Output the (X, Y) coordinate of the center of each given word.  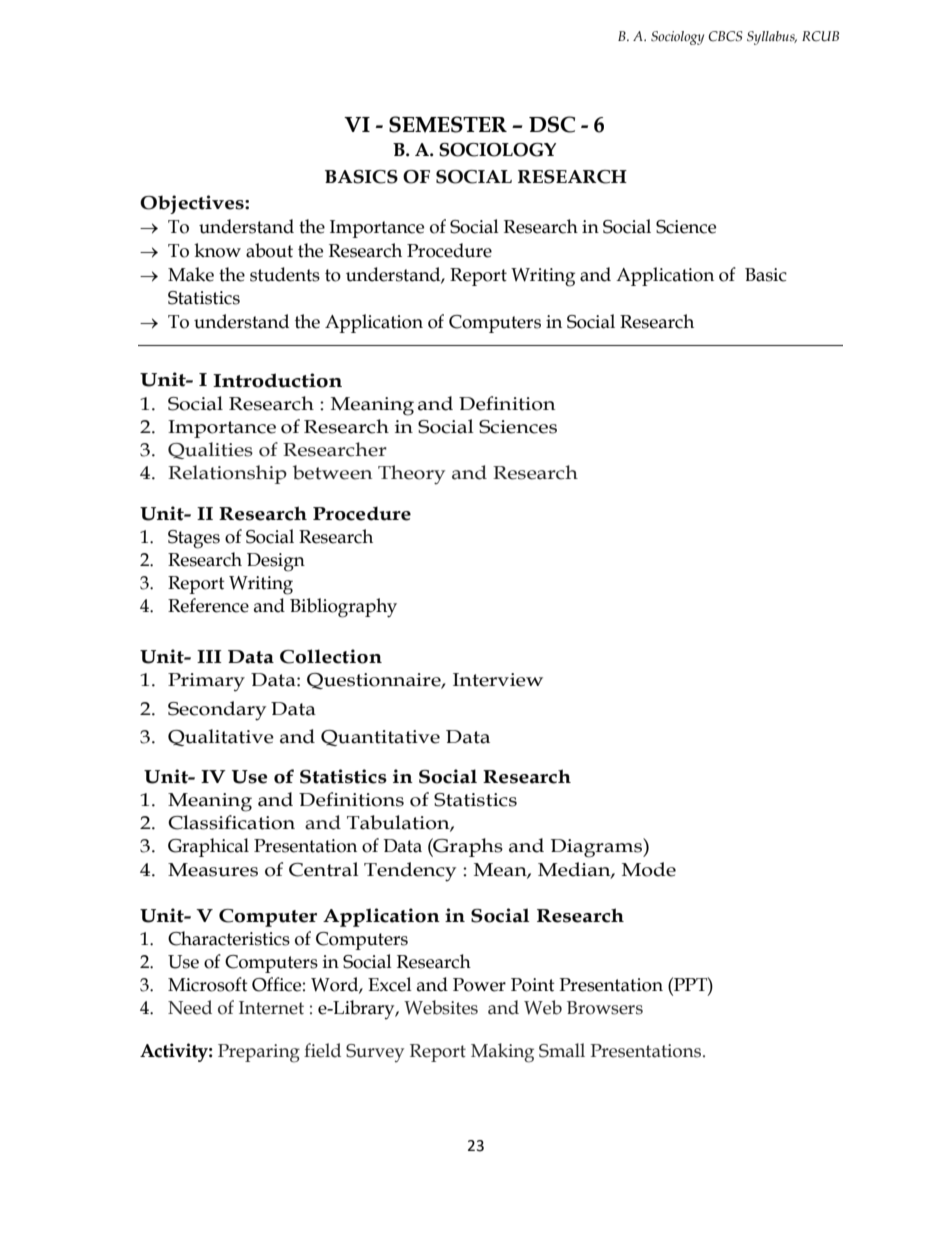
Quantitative (380, 738)
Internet (271, 1008)
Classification (231, 822)
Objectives (193, 204)
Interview (498, 680)
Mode (649, 869)
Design (276, 562)
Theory (411, 475)
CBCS (725, 36)
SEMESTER (448, 124)
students (285, 274)
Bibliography (343, 608)
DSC (552, 124)
